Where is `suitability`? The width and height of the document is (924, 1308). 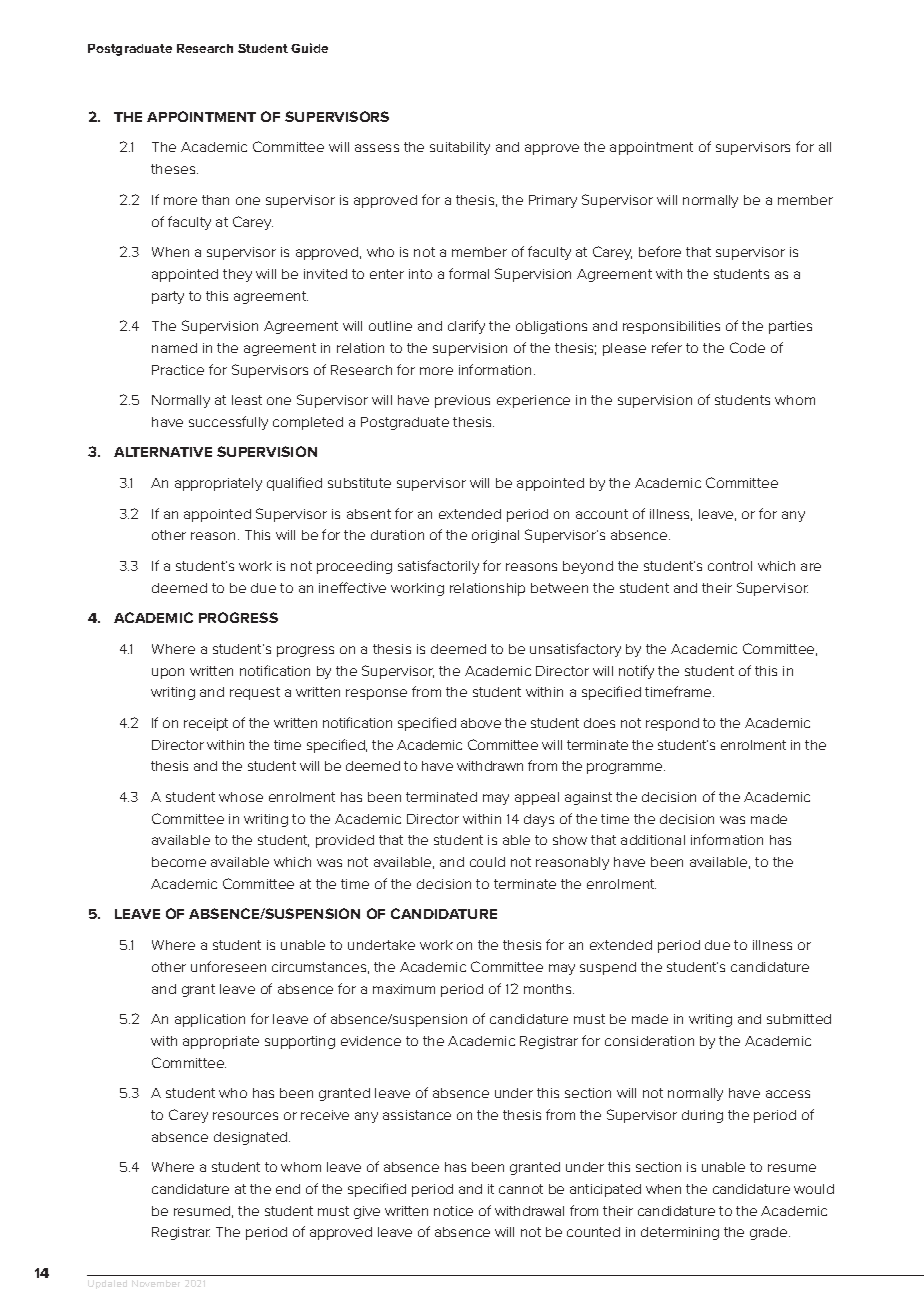
suitability is located at coordinates (460, 148).
